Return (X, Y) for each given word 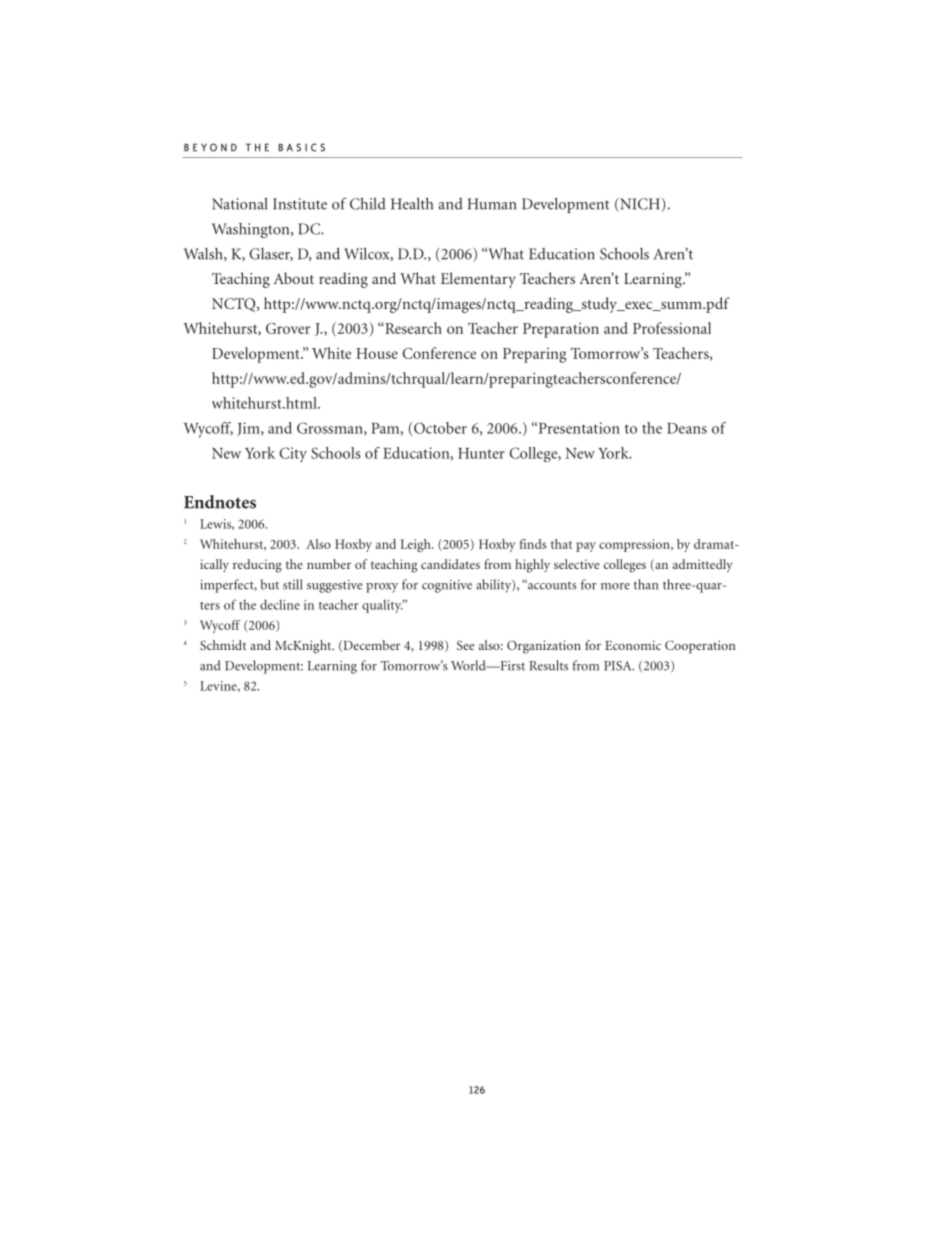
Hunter (481, 453)
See (466, 645)
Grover (288, 328)
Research (412, 328)
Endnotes (220, 502)
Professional (672, 328)
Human (491, 204)
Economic (633, 645)
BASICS (302, 147)
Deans (687, 428)
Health (412, 203)
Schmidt (223, 645)
